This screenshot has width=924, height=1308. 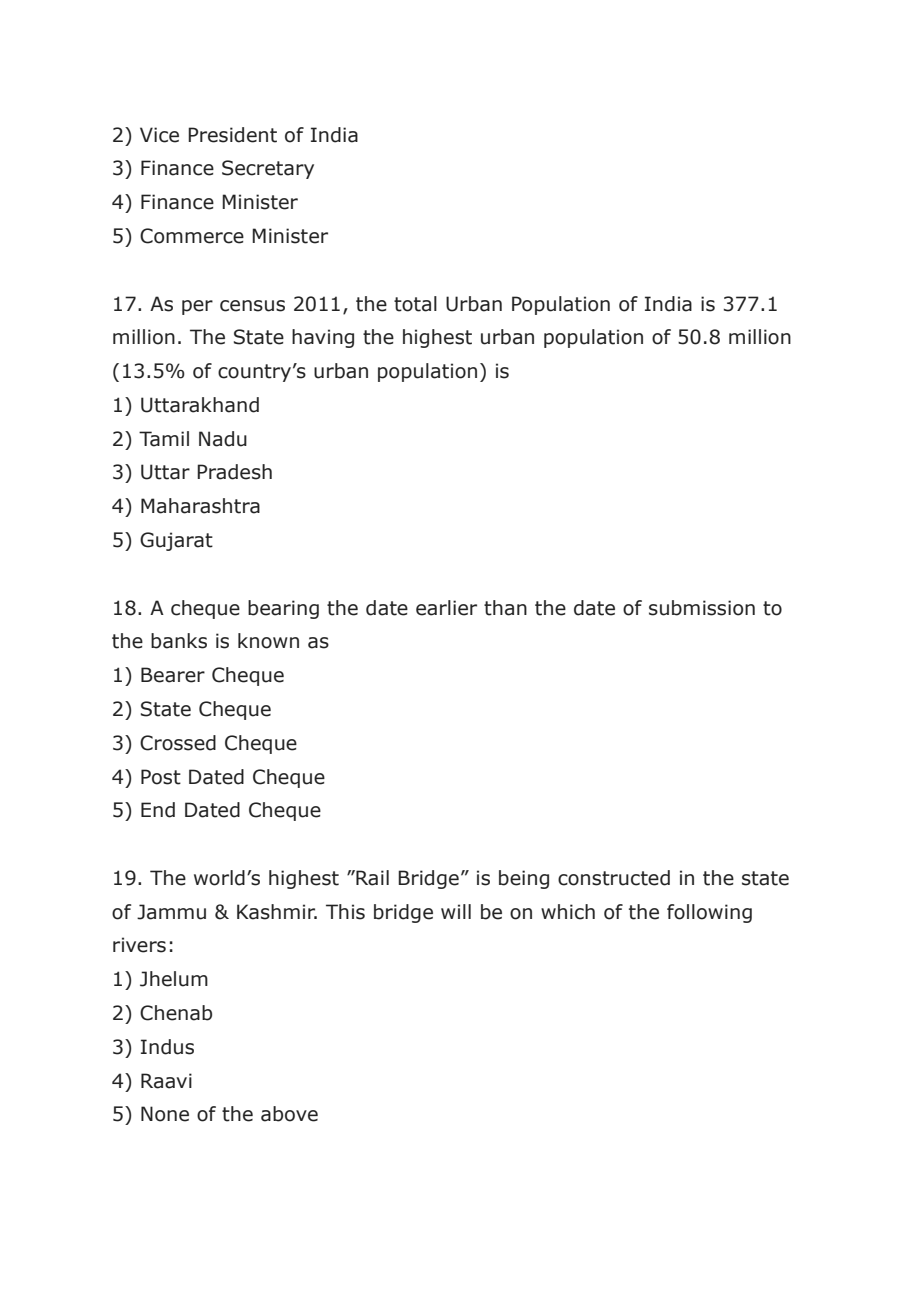 What do you see at coordinates (289, 1114) in the screenshot?
I see `above` at bounding box center [289, 1114].
